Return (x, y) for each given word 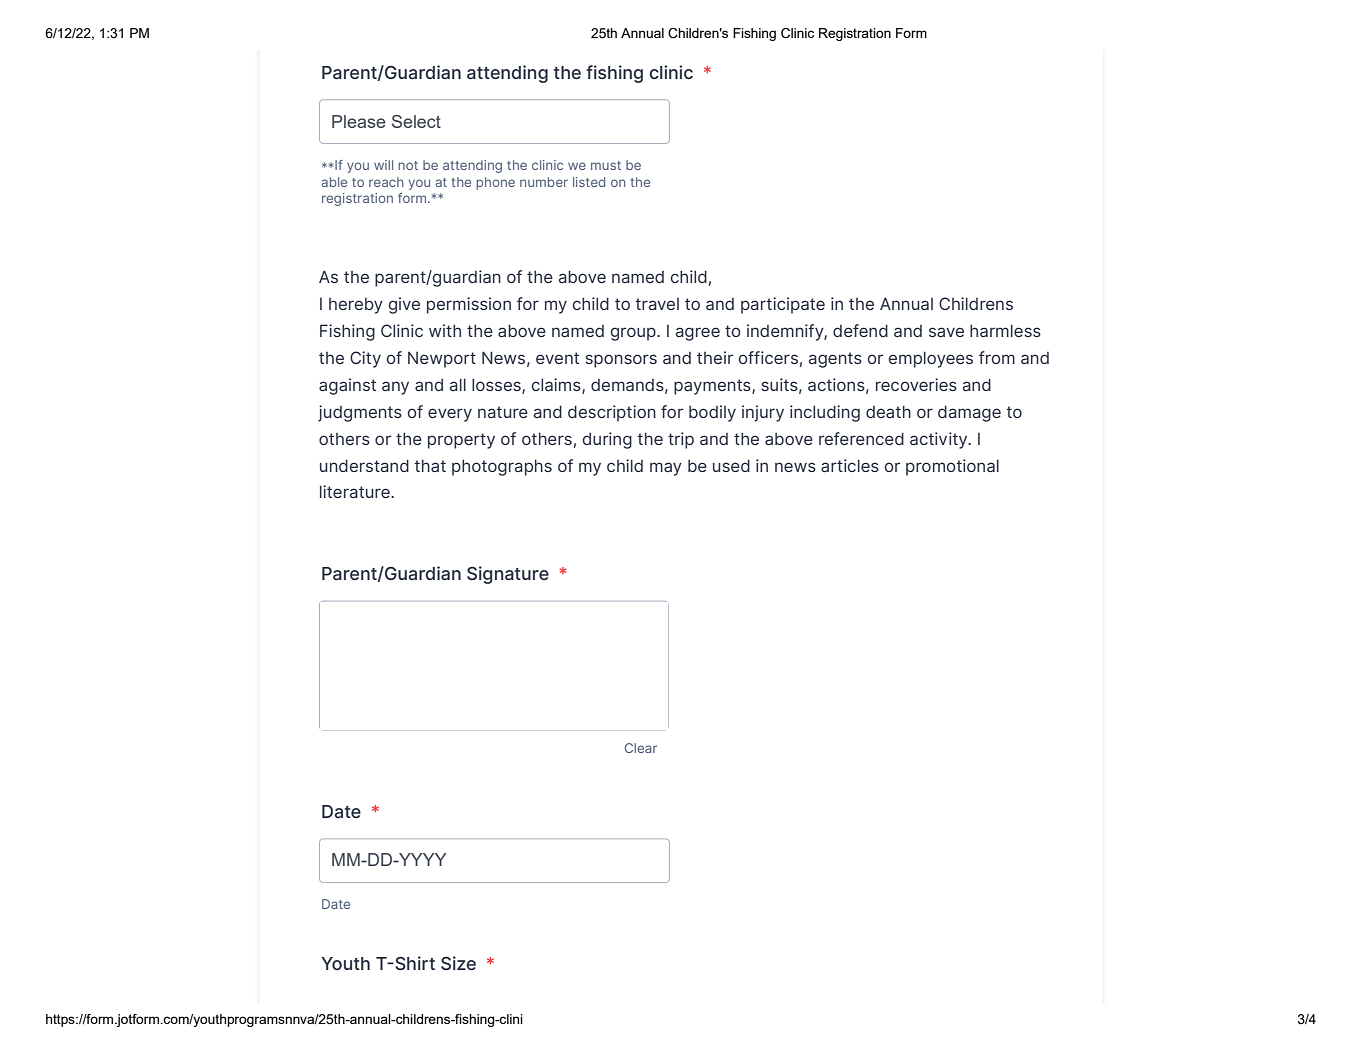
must (606, 165)
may (666, 469)
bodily (712, 413)
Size (458, 963)
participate (783, 305)
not (408, 165)
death (888, 412)
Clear (641, 748)
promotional (952, 467)
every (450, 415)
